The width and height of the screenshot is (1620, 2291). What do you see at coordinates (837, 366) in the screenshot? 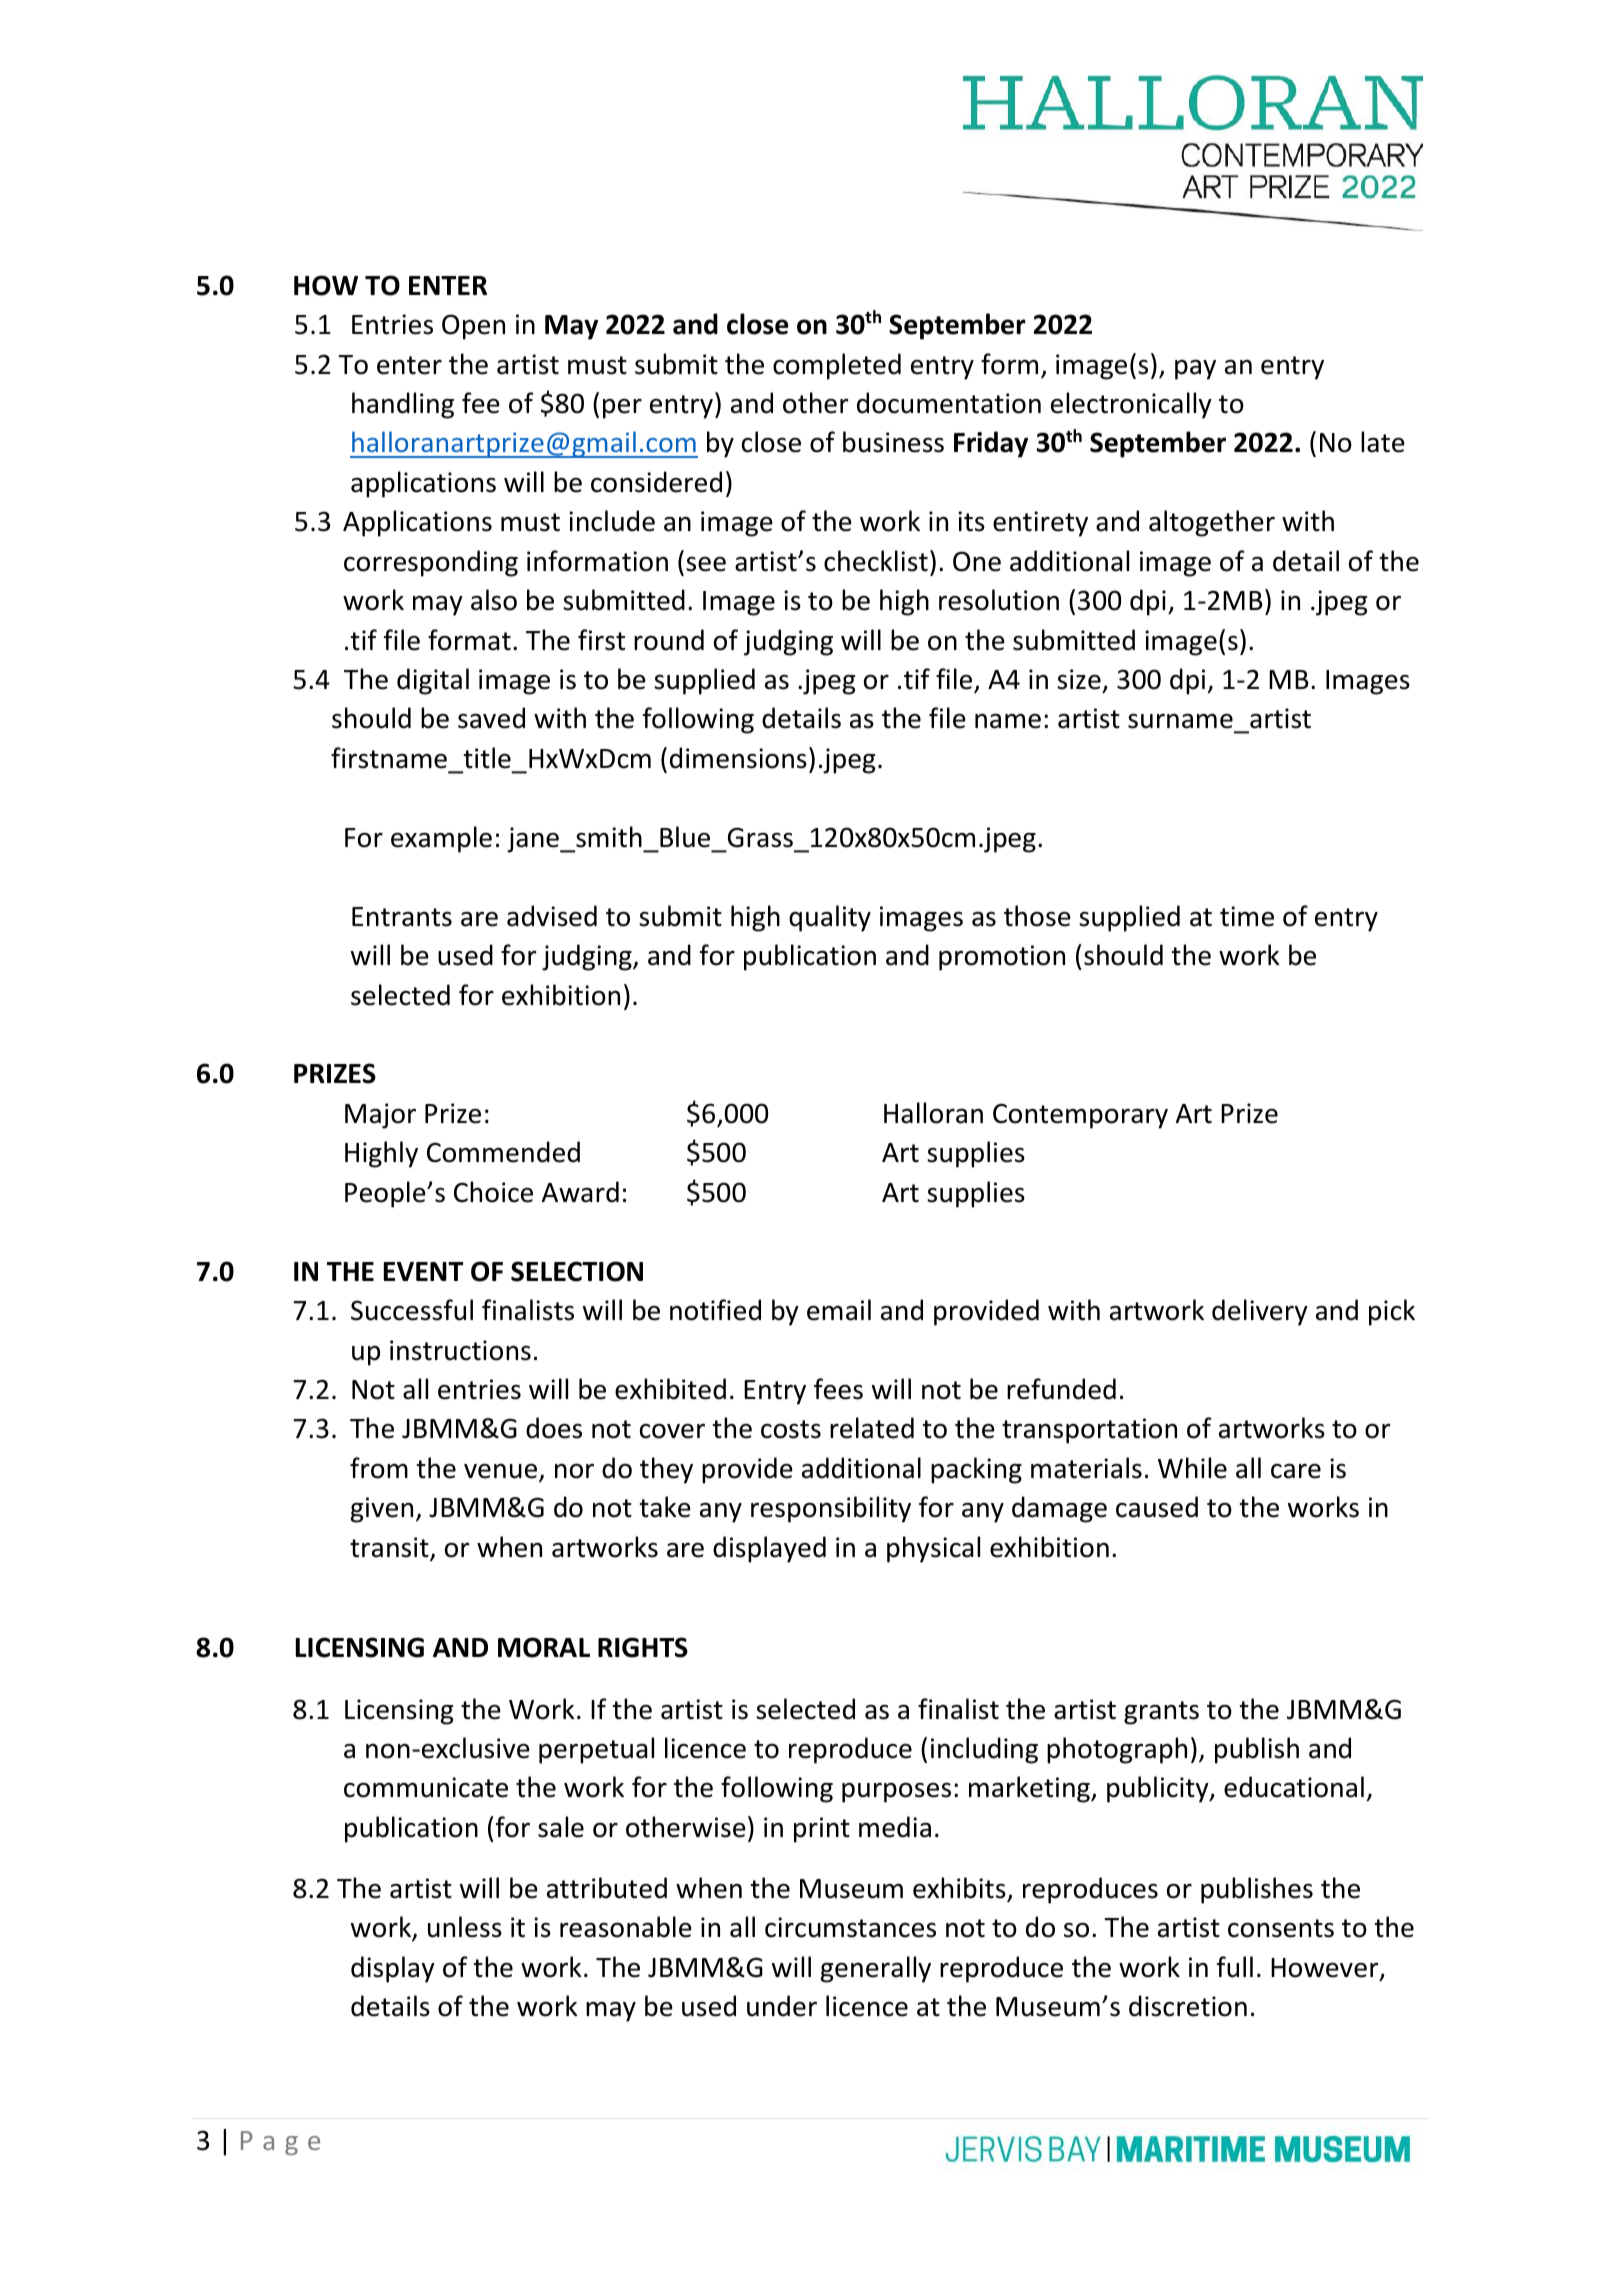
I see `completed` at bounding box center [837, 366].
